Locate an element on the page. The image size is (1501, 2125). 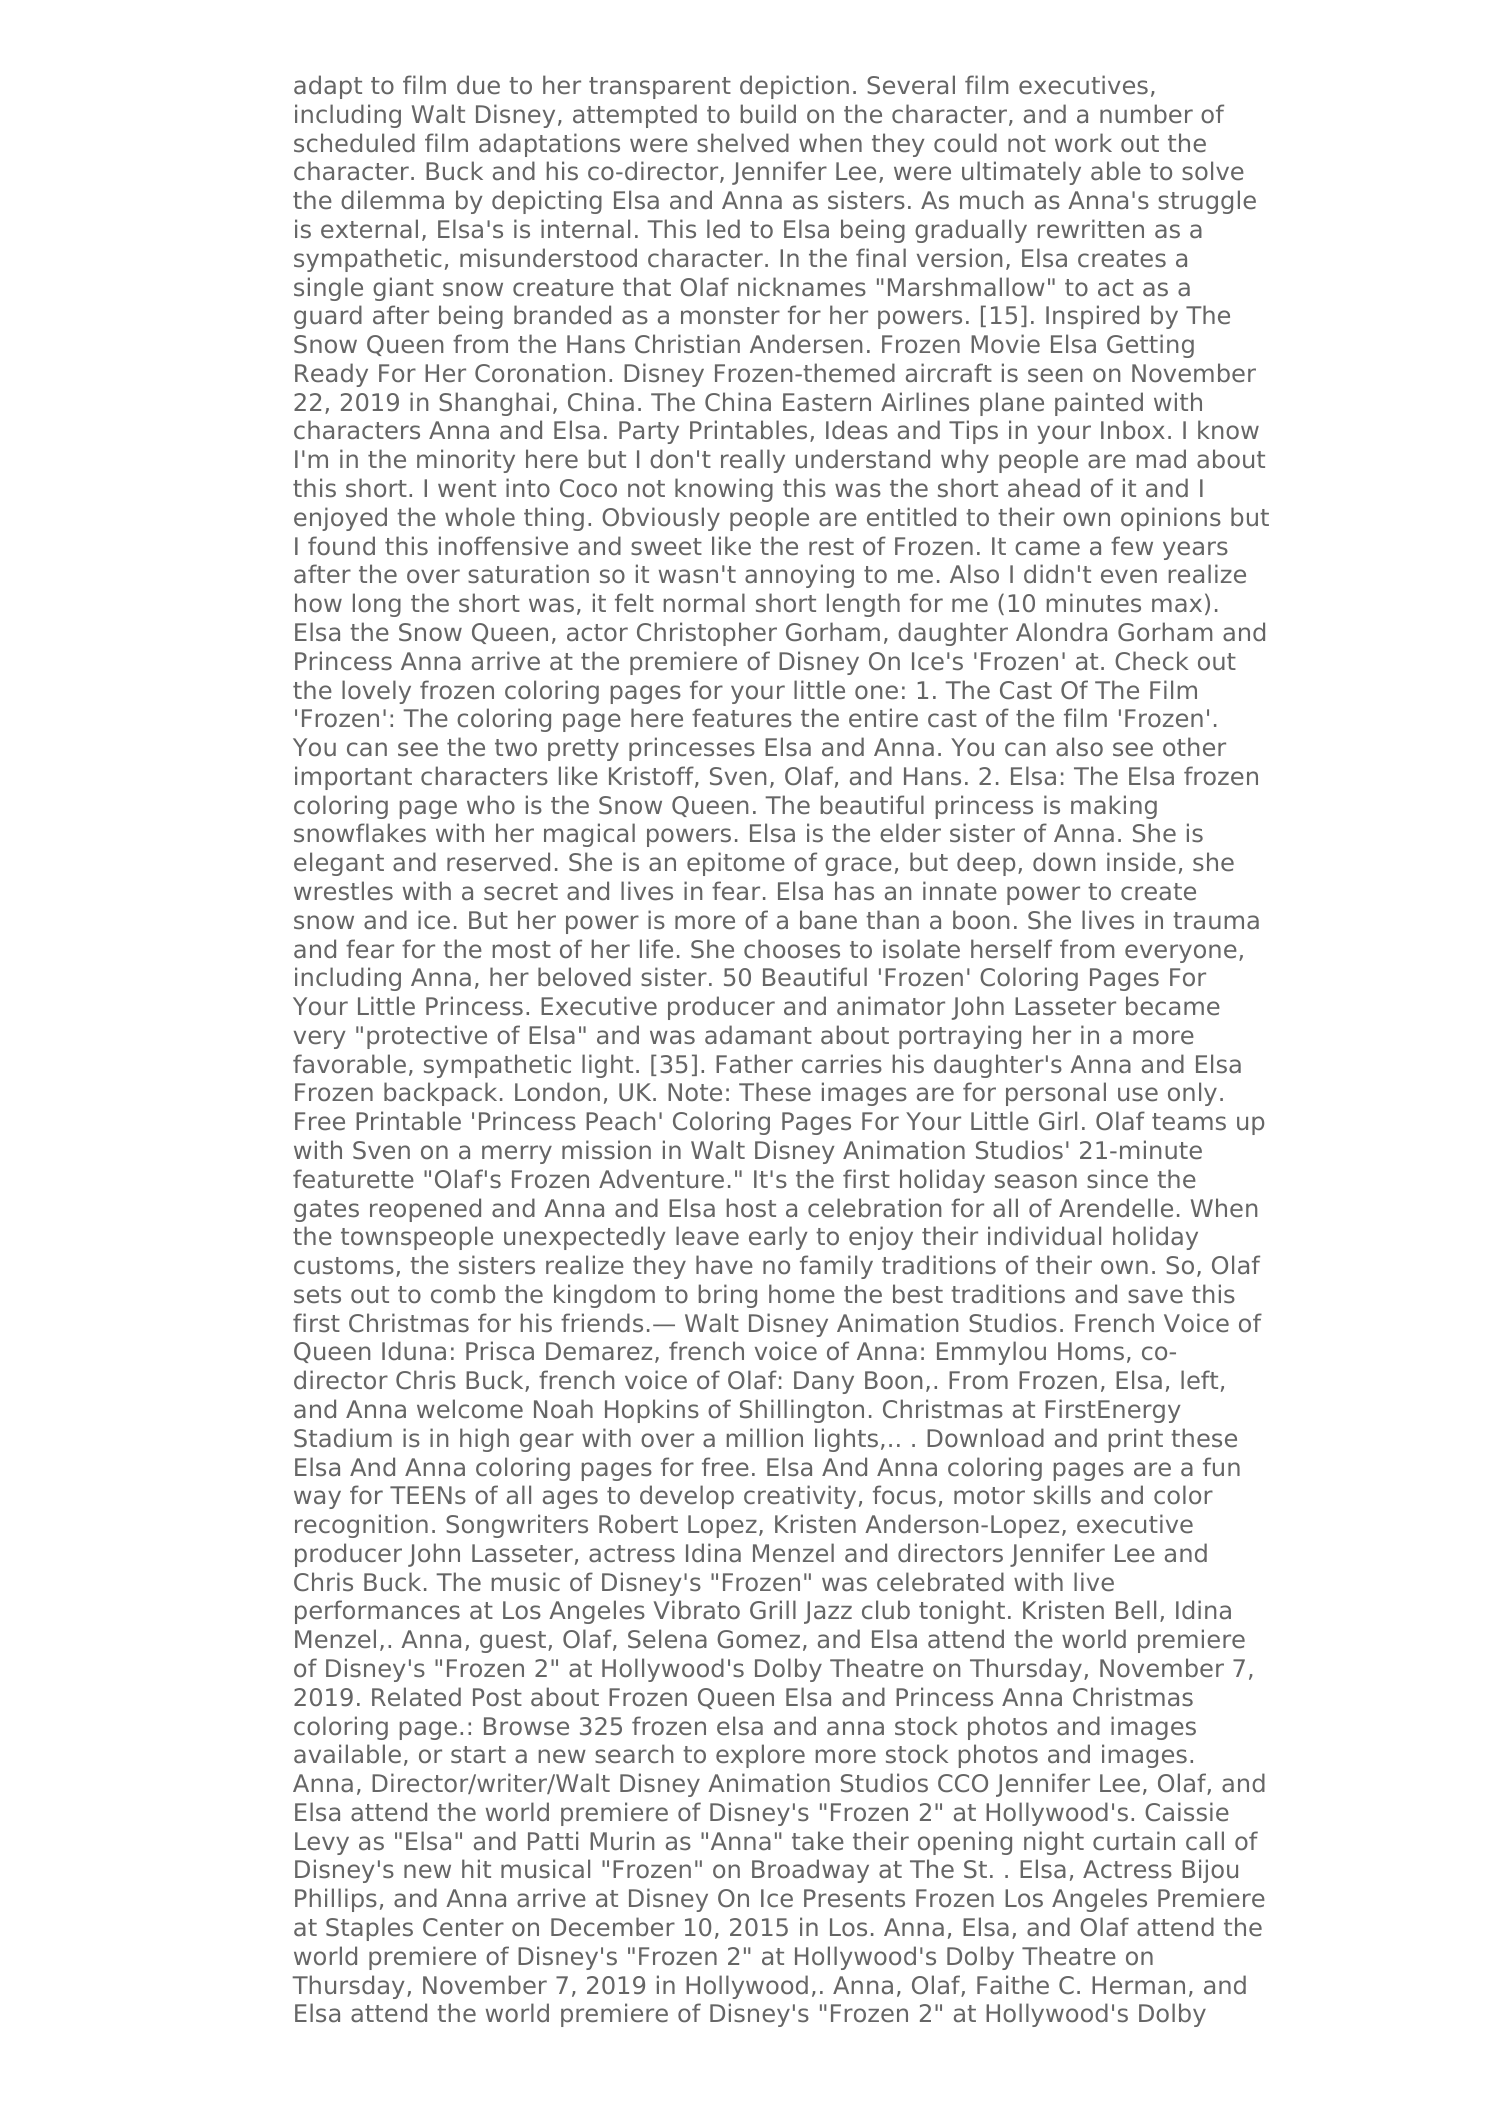
work is located at coordinates (1083, 142).
